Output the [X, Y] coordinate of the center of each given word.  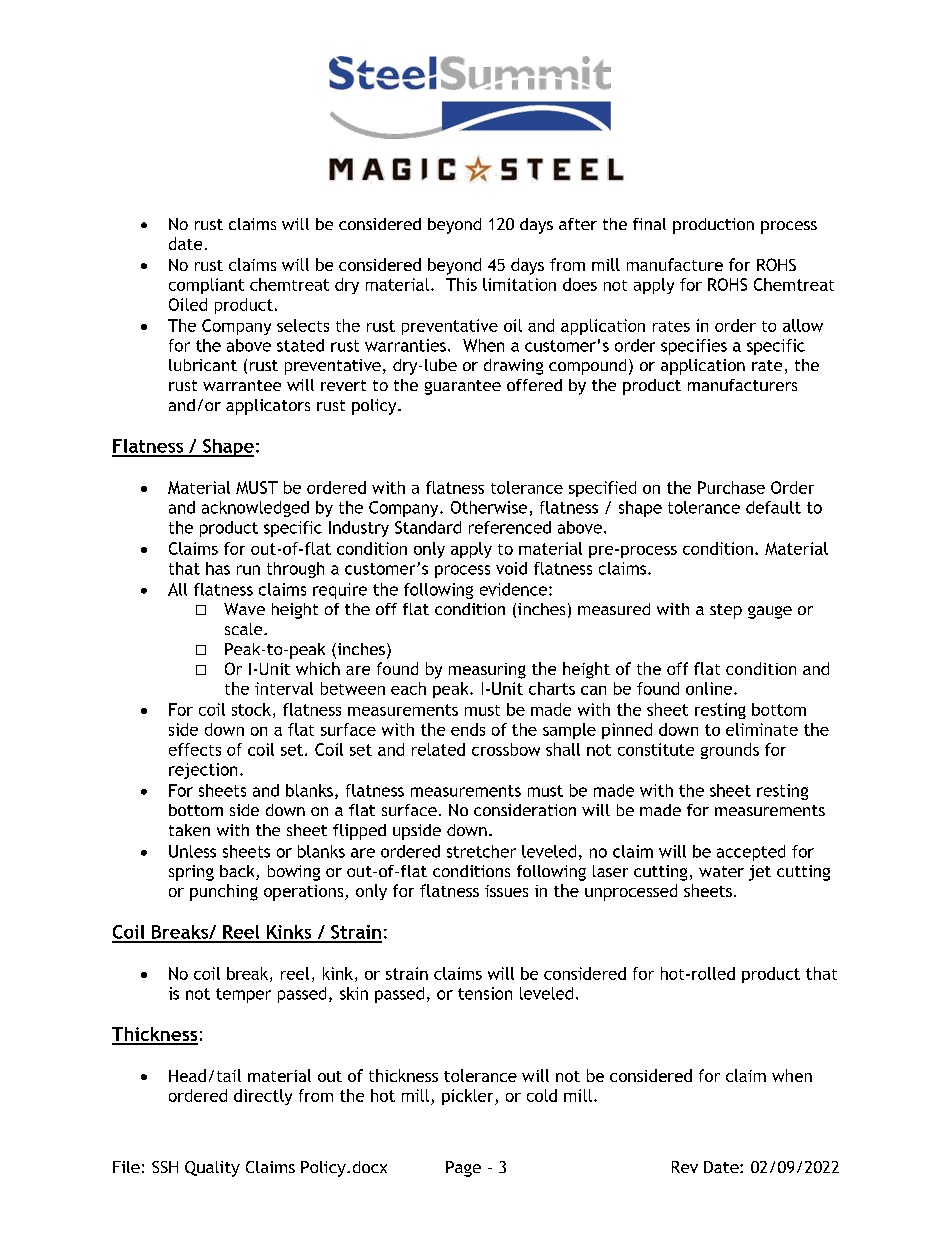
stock [251, 709]
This [461, 284]
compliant [206, 286]
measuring [487, 671]
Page [463, 1169]
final [649, 224]
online [710, 688]
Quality [212, 1169]
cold [542, 1095]
